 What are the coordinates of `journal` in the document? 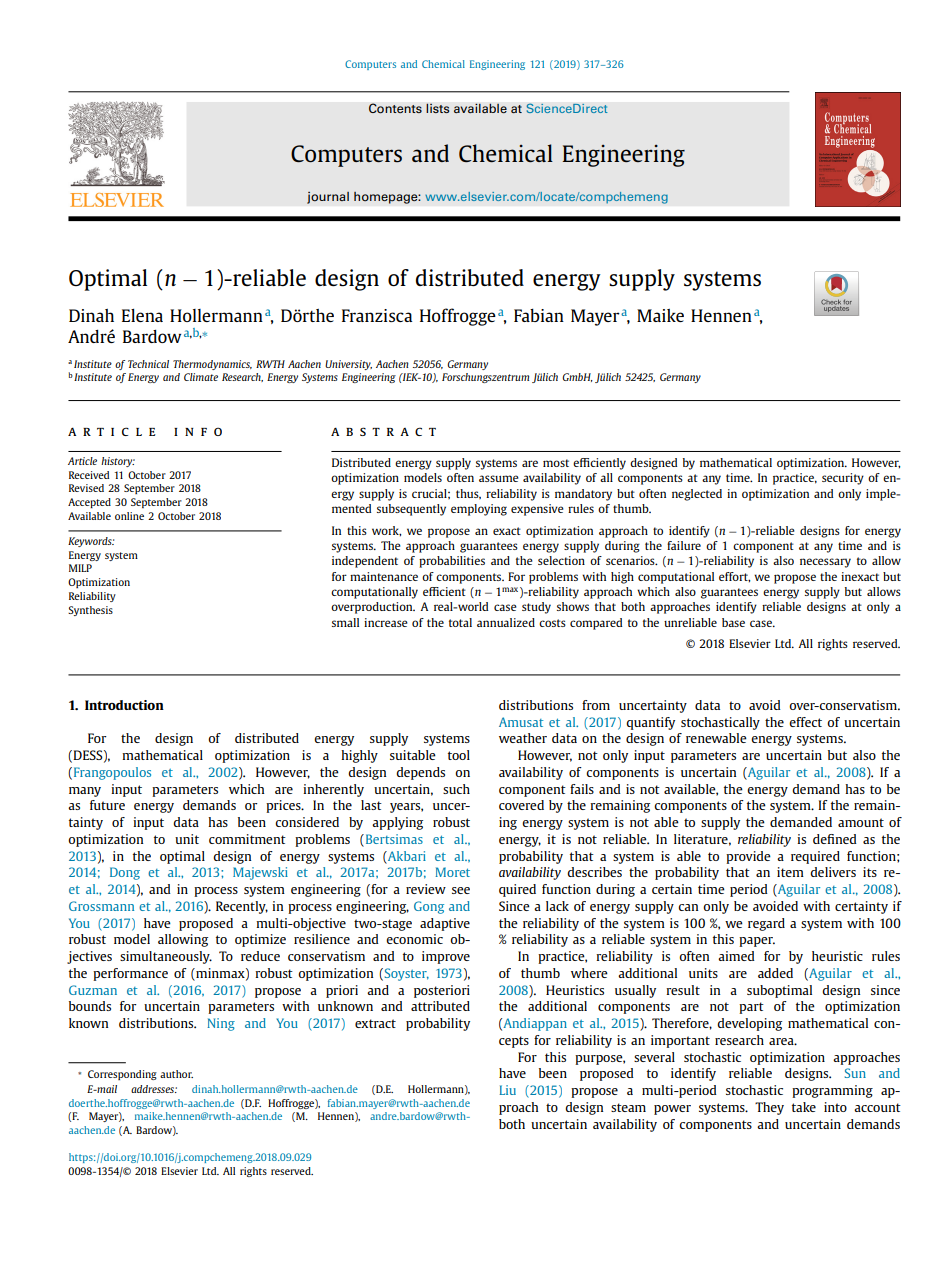 It's located at (328, 198).
